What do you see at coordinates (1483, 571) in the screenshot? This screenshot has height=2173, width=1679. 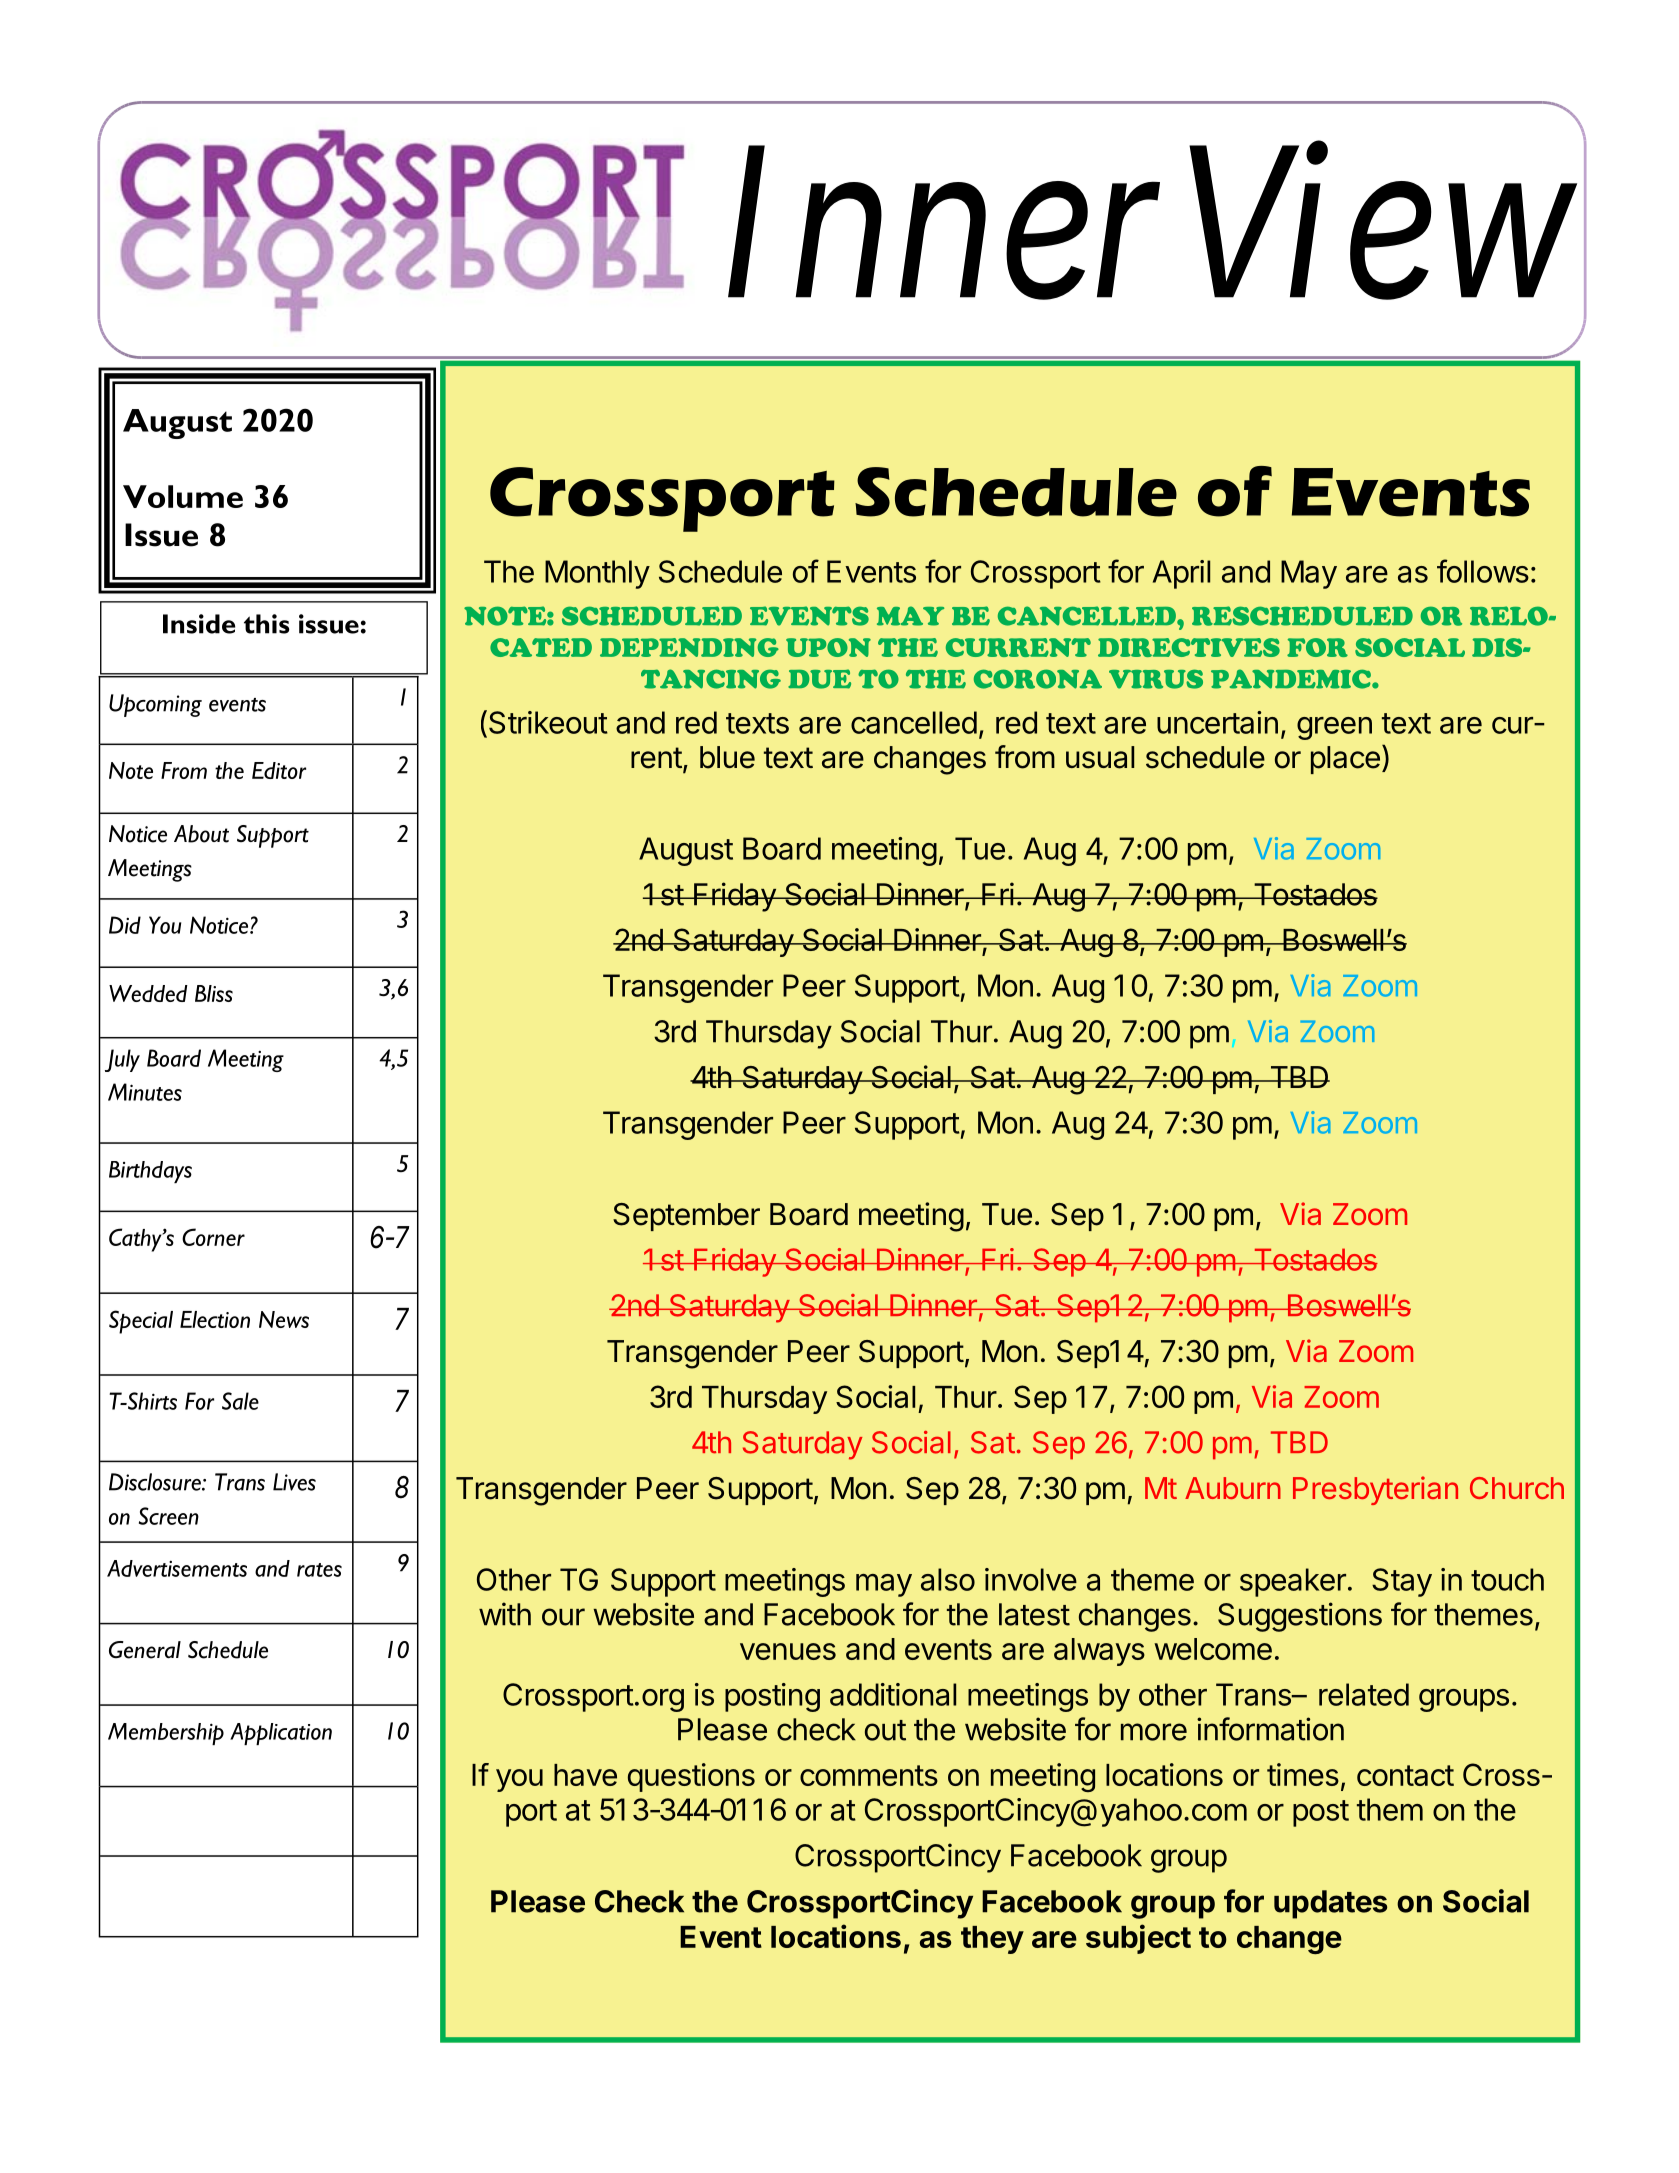 I see `follows` at bounding box center [1483, 571].
